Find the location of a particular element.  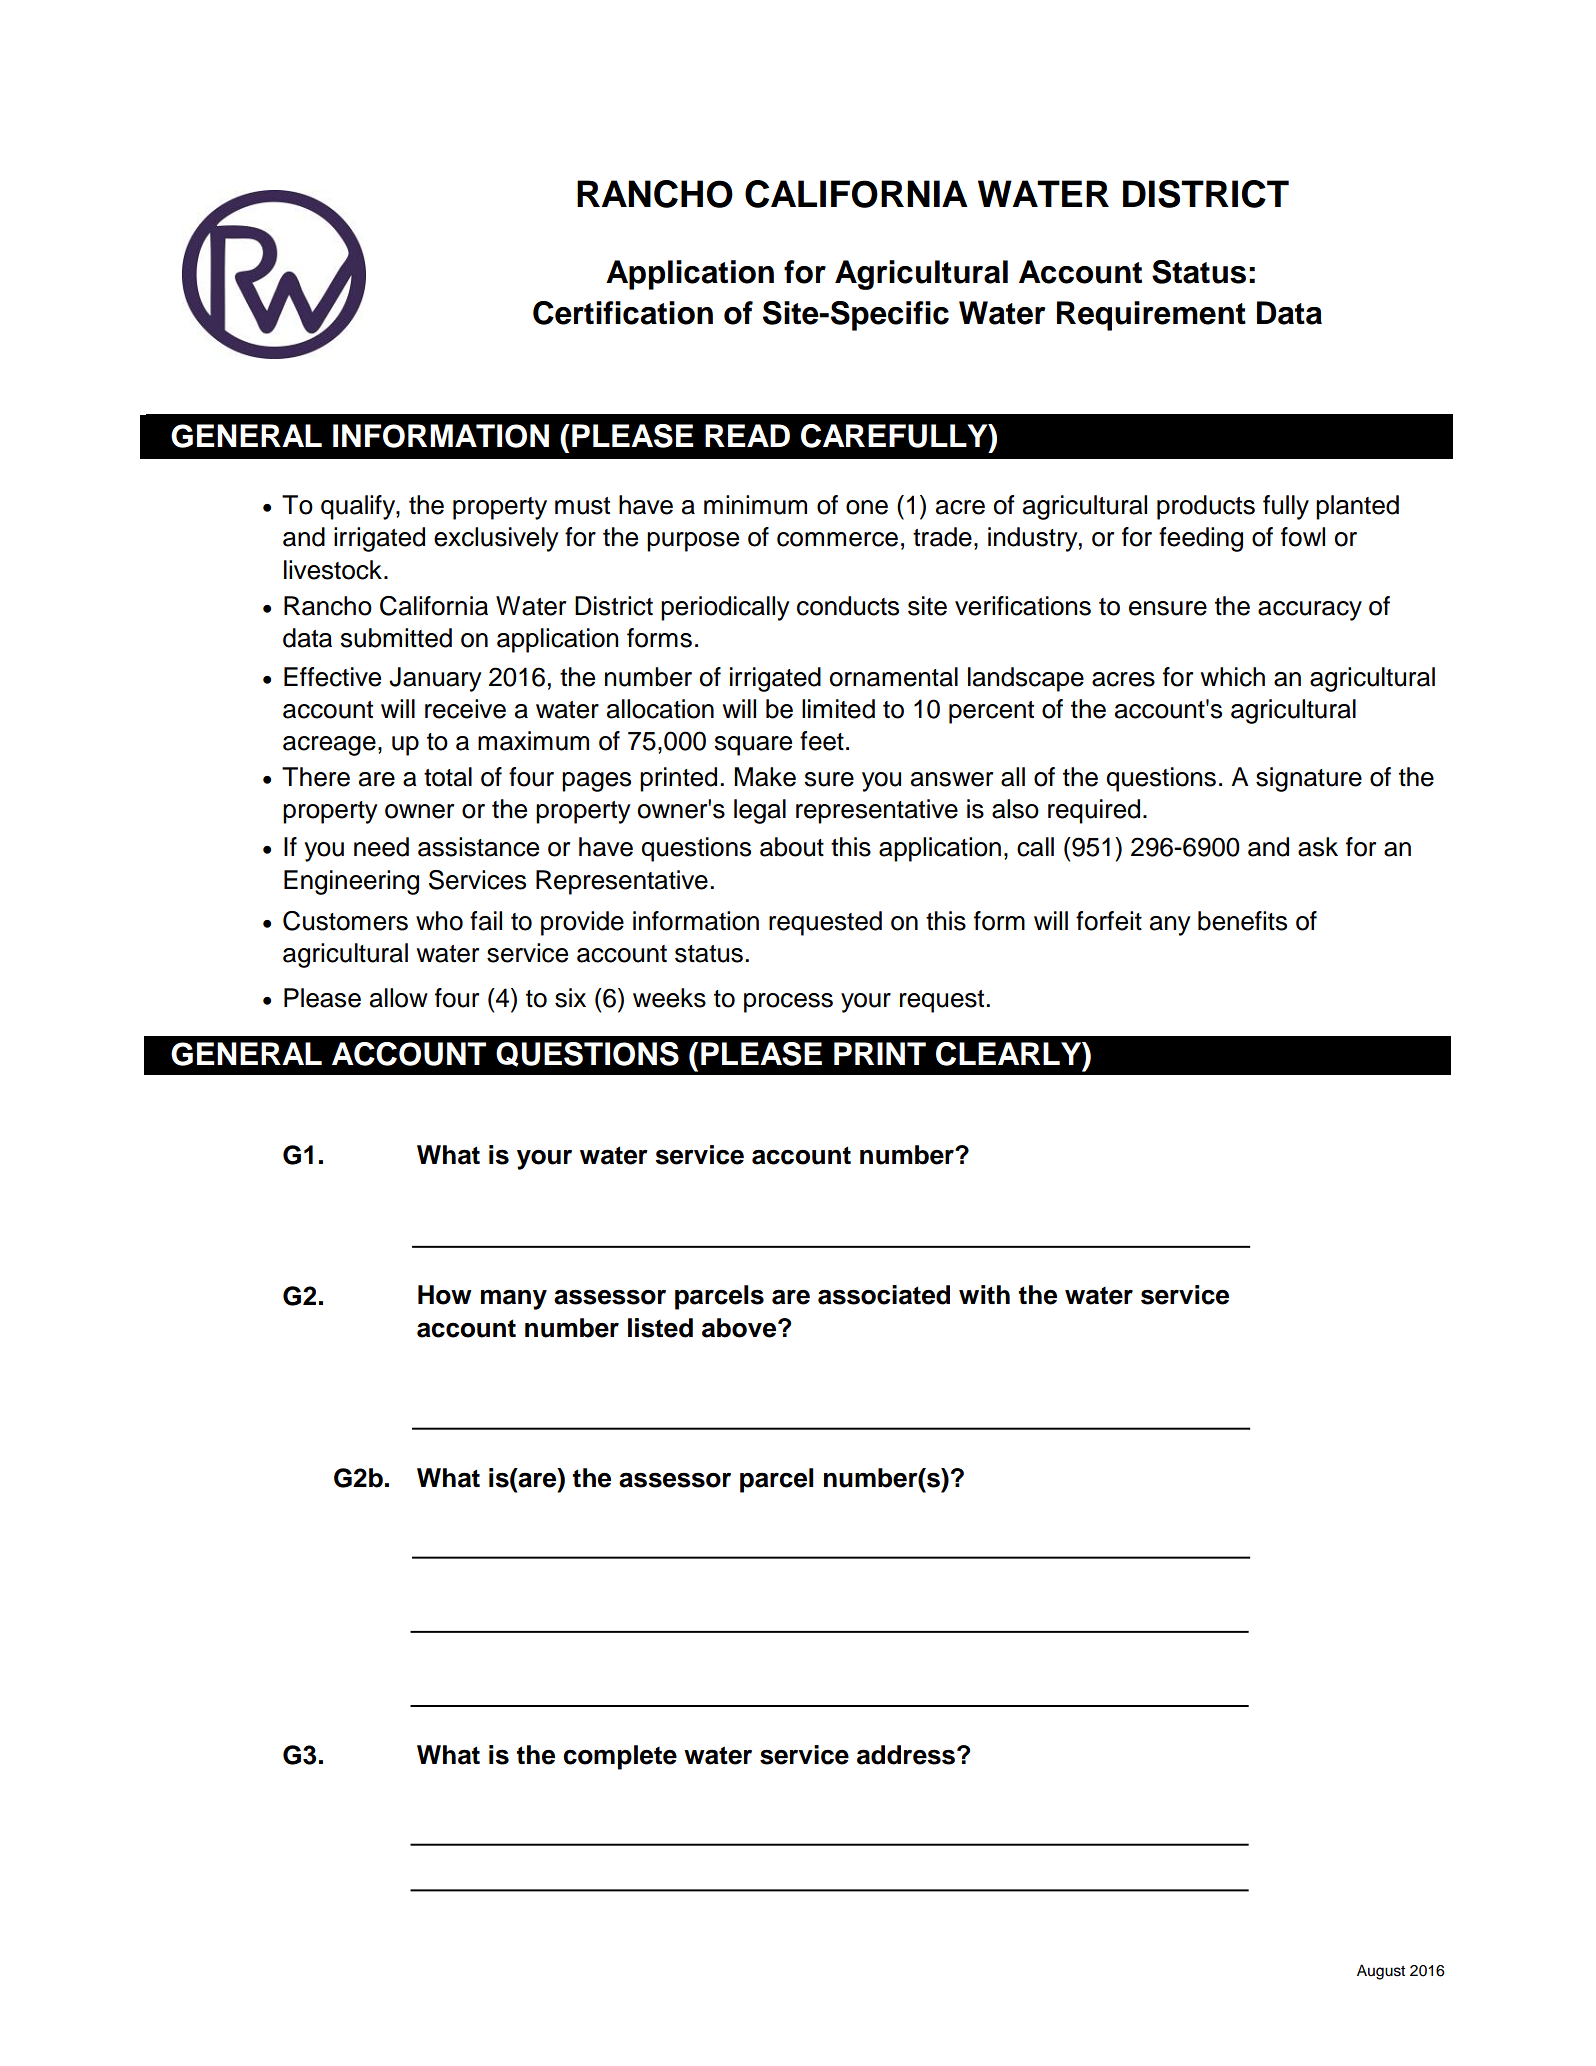

above is located at coordinates (740, 1328).
